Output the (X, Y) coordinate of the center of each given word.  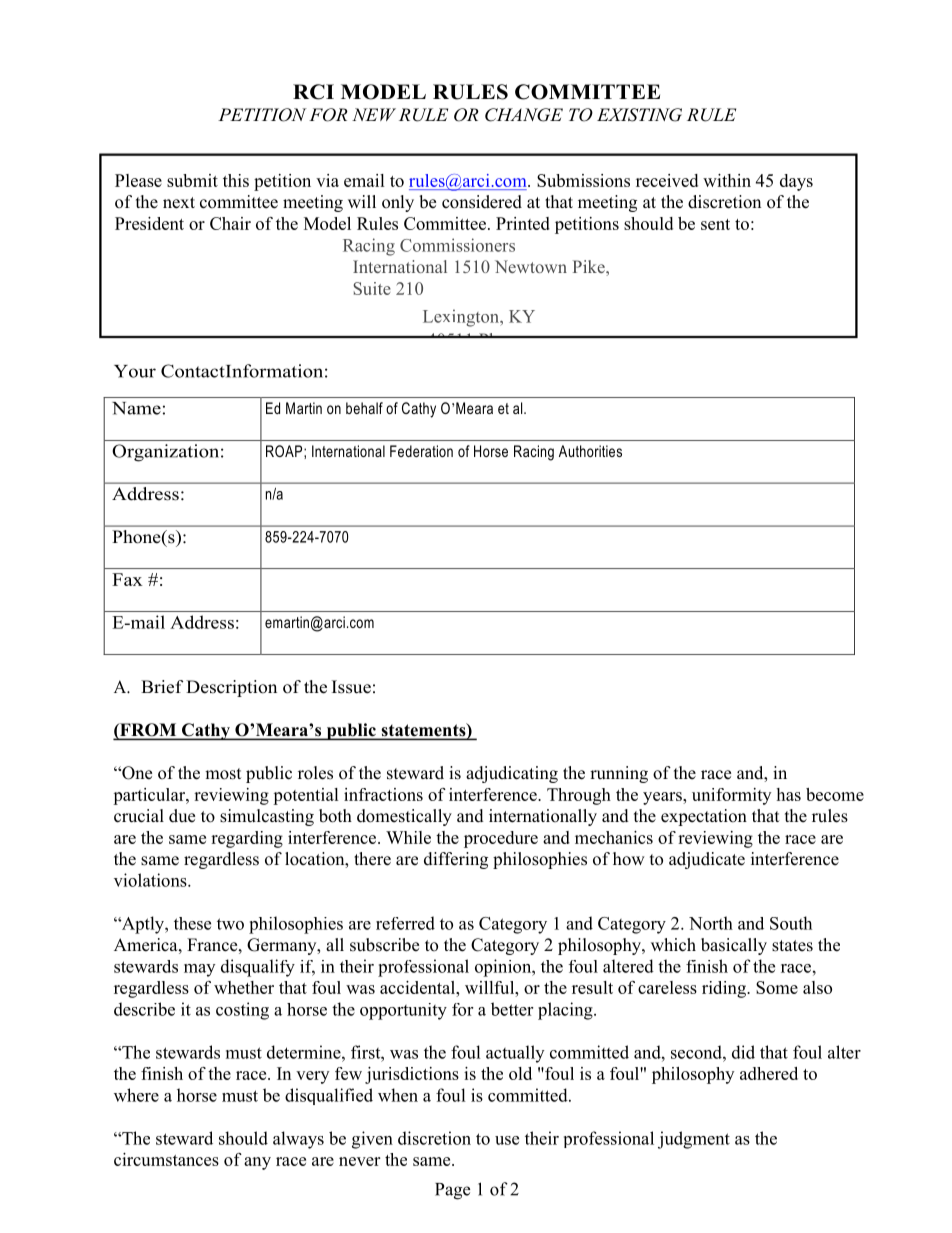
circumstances (166, 1159)
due (182, 816)
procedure (501, 839)
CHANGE (524, 115)
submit (192, 180)
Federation (421, 451)
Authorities (590, 451)
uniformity (731, 796)
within (727, 180)
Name (136, 408)
